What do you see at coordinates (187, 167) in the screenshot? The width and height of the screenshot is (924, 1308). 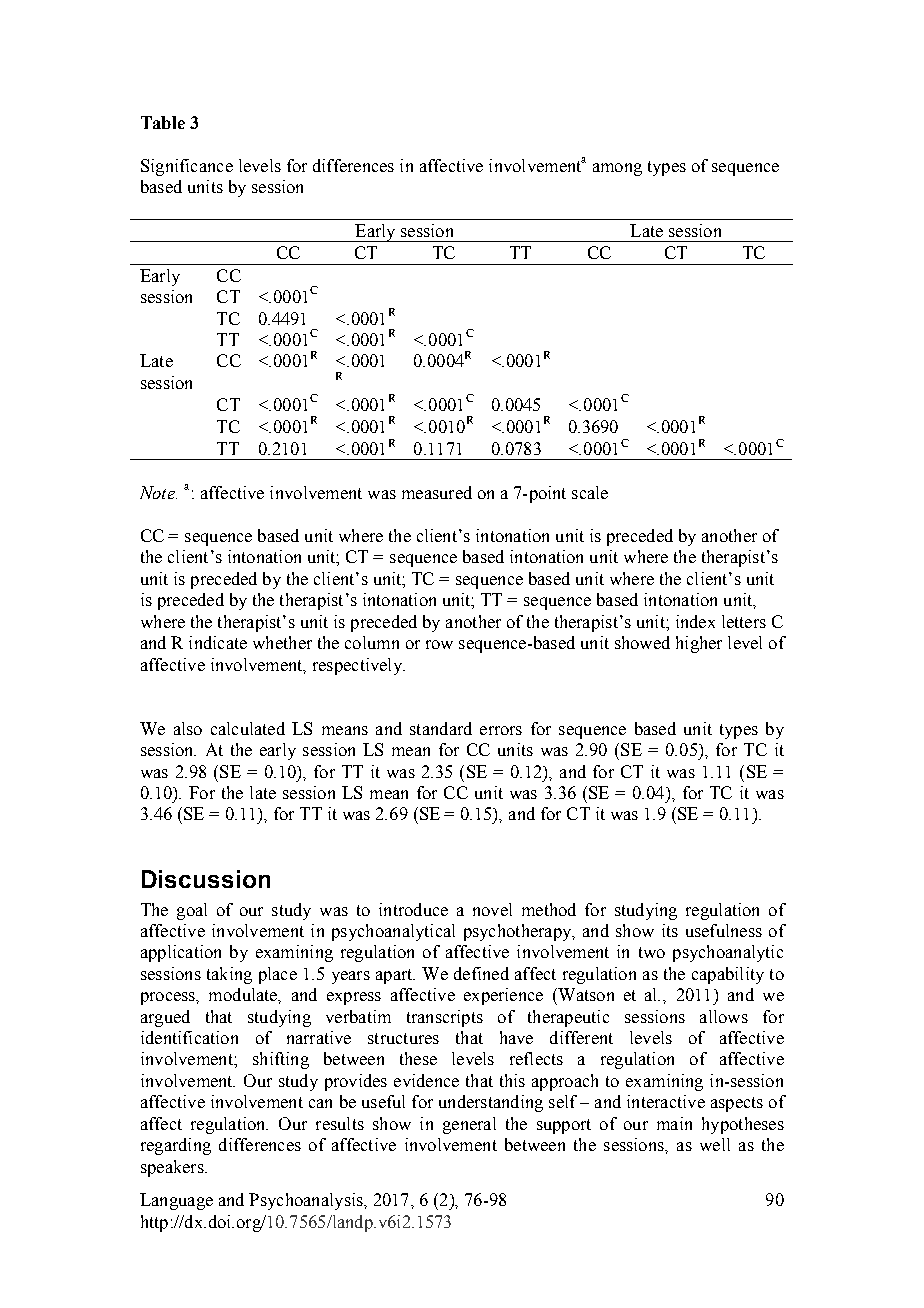 I see `Significance` at bounding box center [187, 167].
